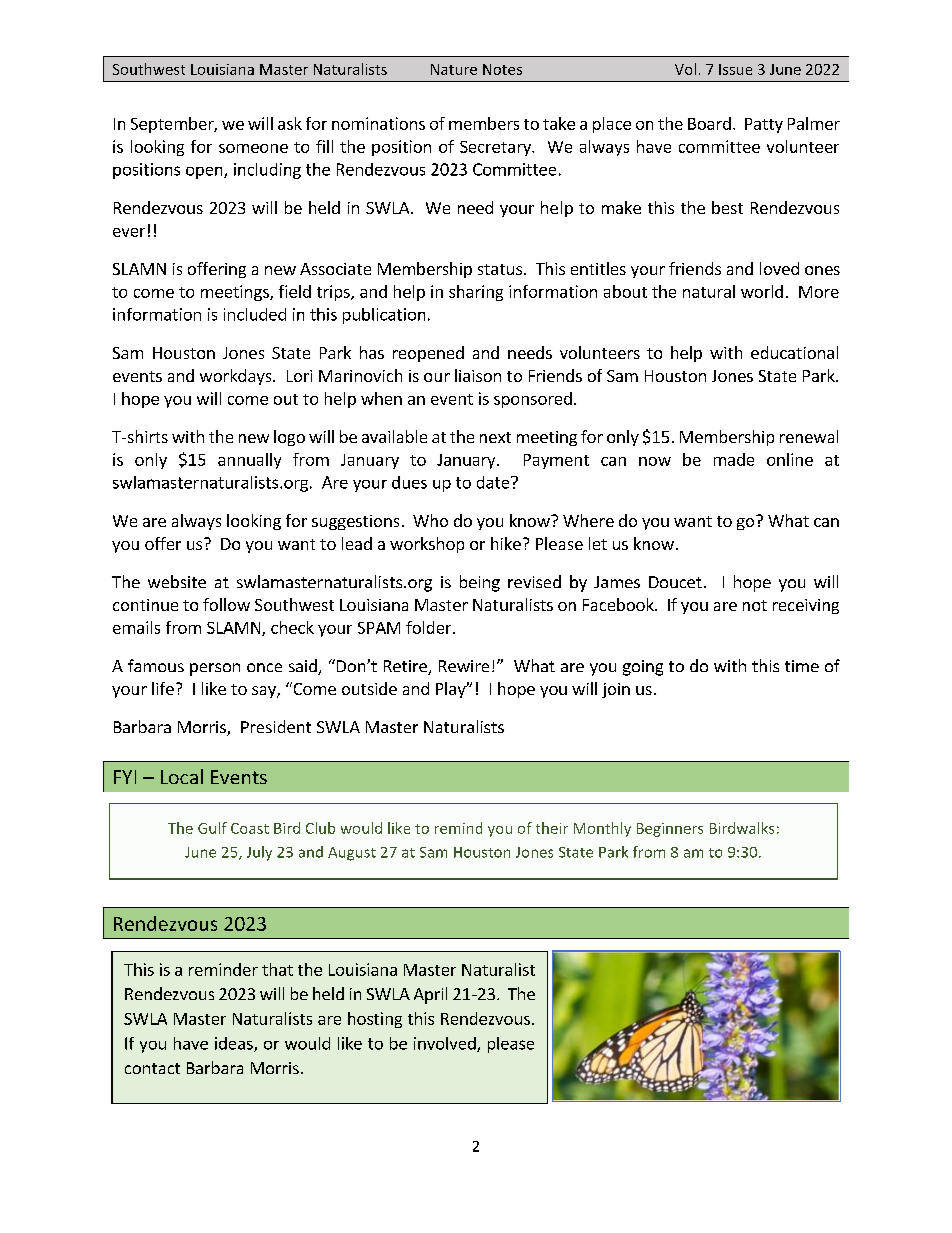 This document has height=1233, width=952. Describe the element at coordinates (495, 437) in the document. I see `next` at that location.
